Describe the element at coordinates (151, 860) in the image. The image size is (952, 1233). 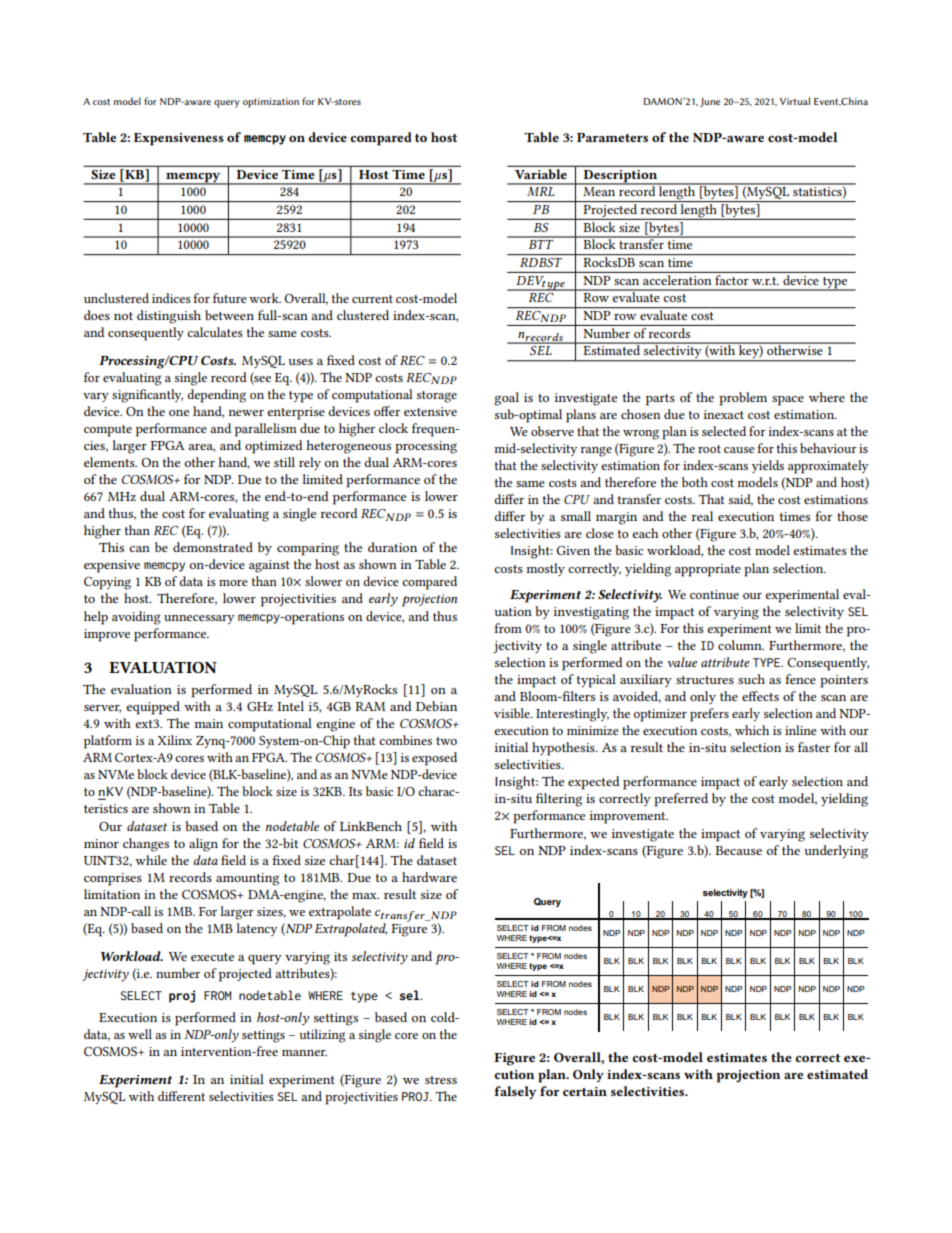
I see `while` at that location.
